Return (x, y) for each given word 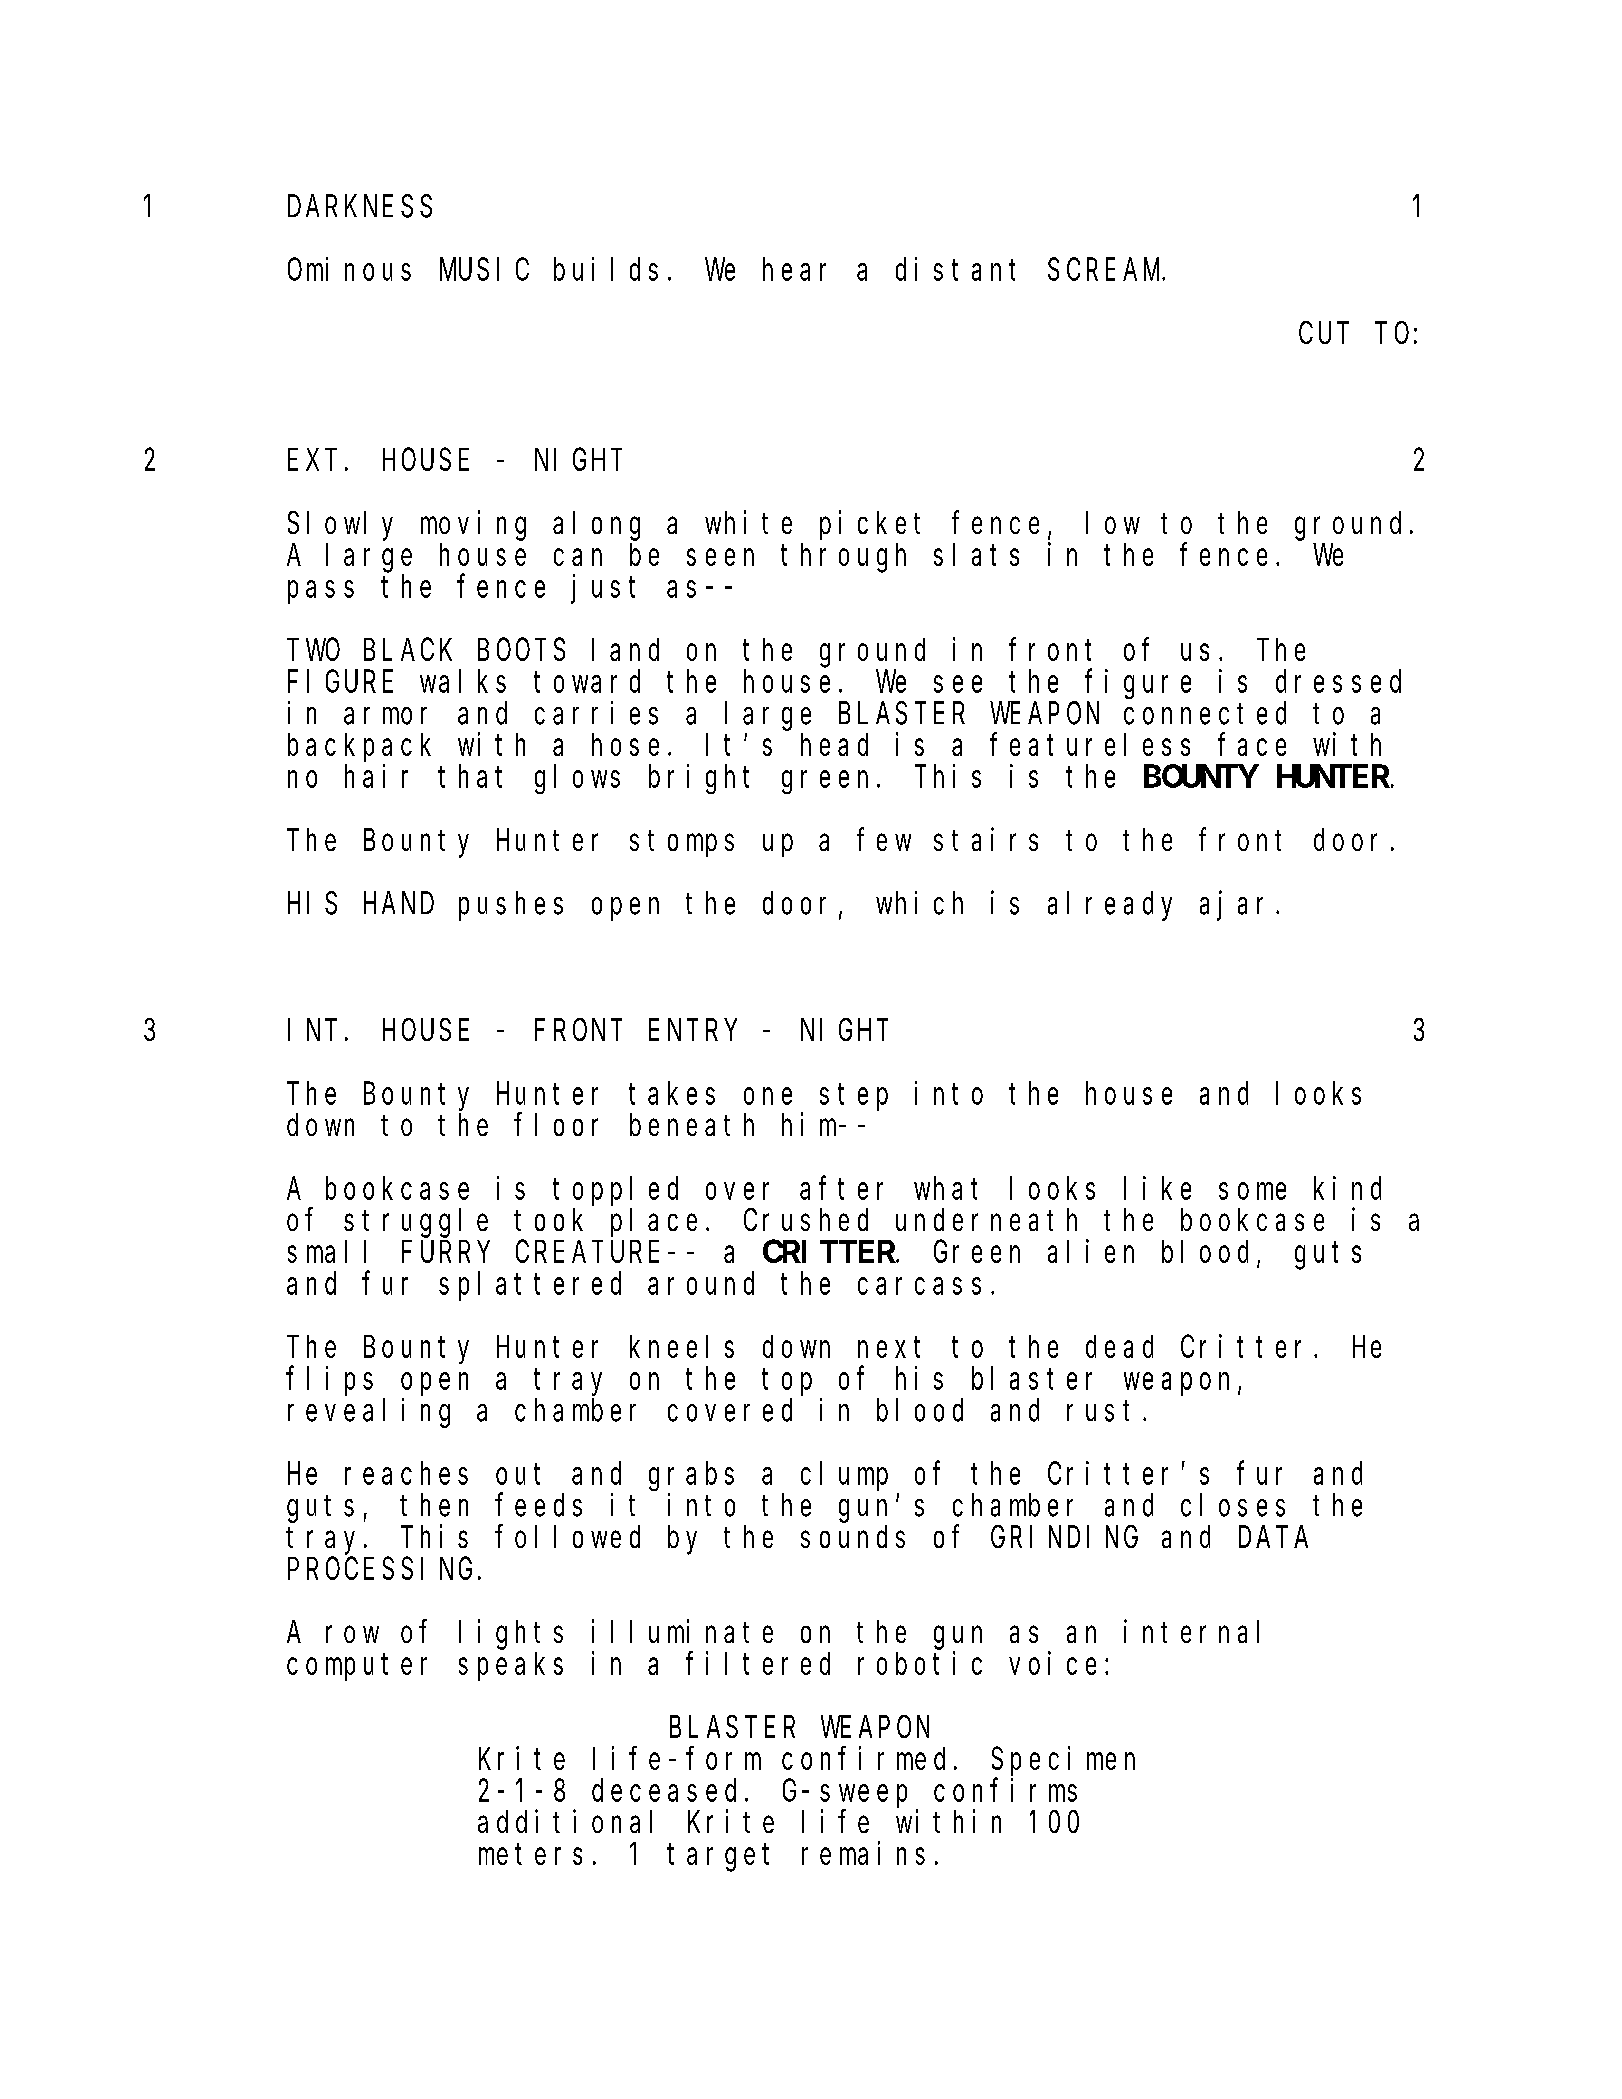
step (854, 1097)
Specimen (1063, 1761)
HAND (399, 904)
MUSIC (484, 270)
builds (606, 269)
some (1252, 1191)
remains (863, 1853)
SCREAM (1105, 270)
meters (530, 1855)
